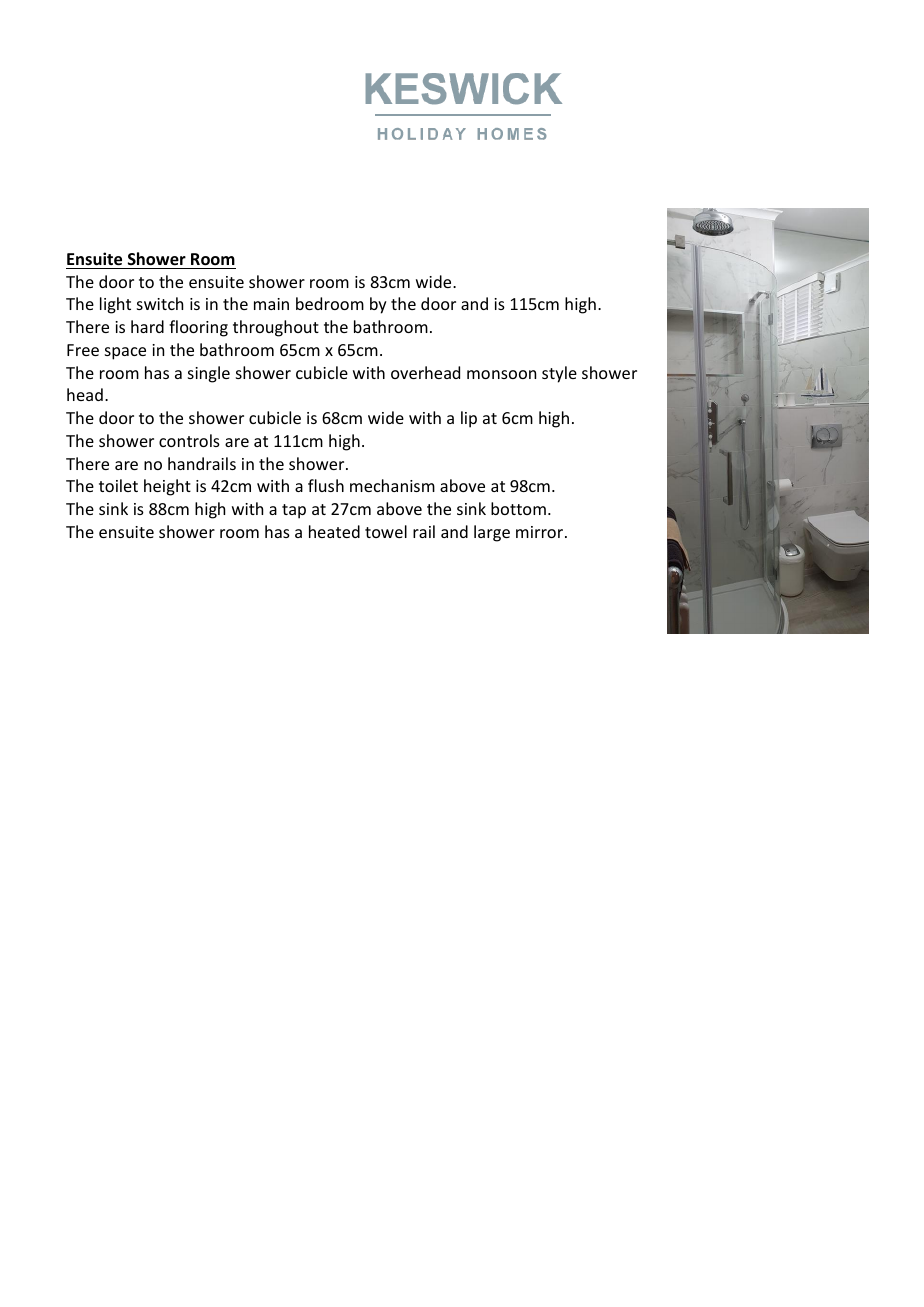 The width and height of the screenshot is (924, 1307). What do you see at coordinates (469, 419) in the screenshot?
I see `lip` at bounding box center [469, 419].
